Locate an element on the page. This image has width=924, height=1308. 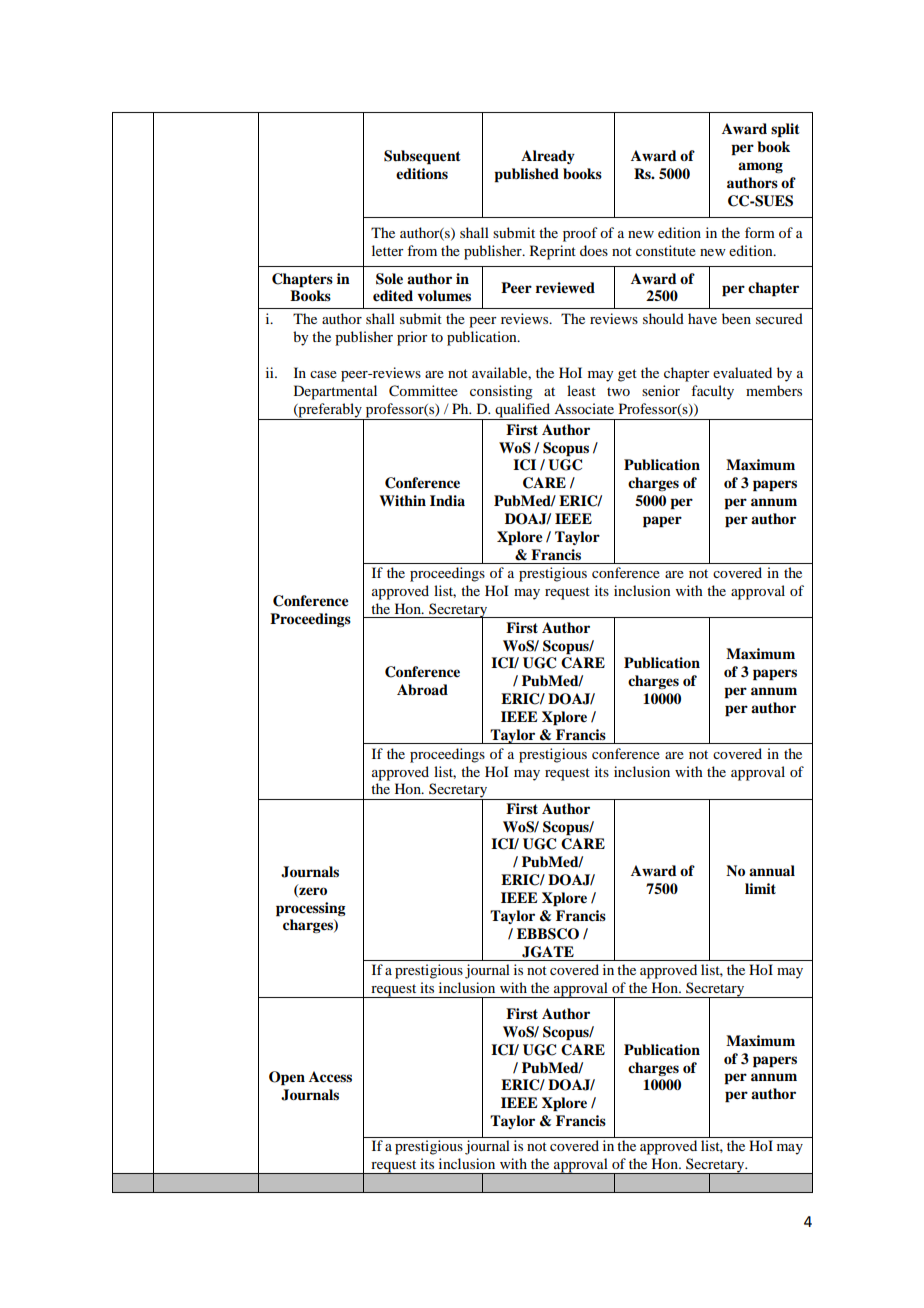
Already is located at coordinates (548, 157).
